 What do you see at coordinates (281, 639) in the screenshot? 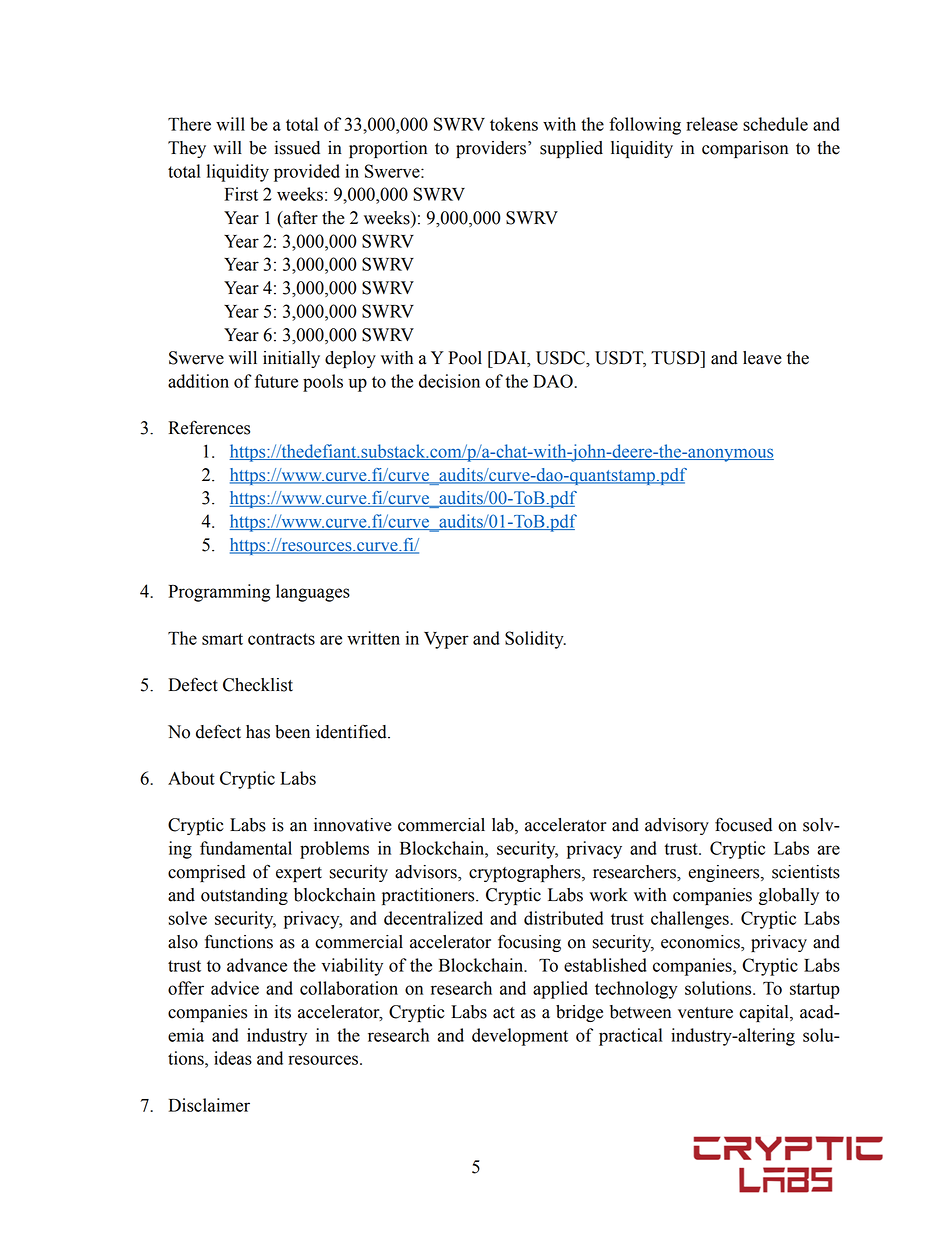
I see `contracts` at bounding box center [281, 639].
